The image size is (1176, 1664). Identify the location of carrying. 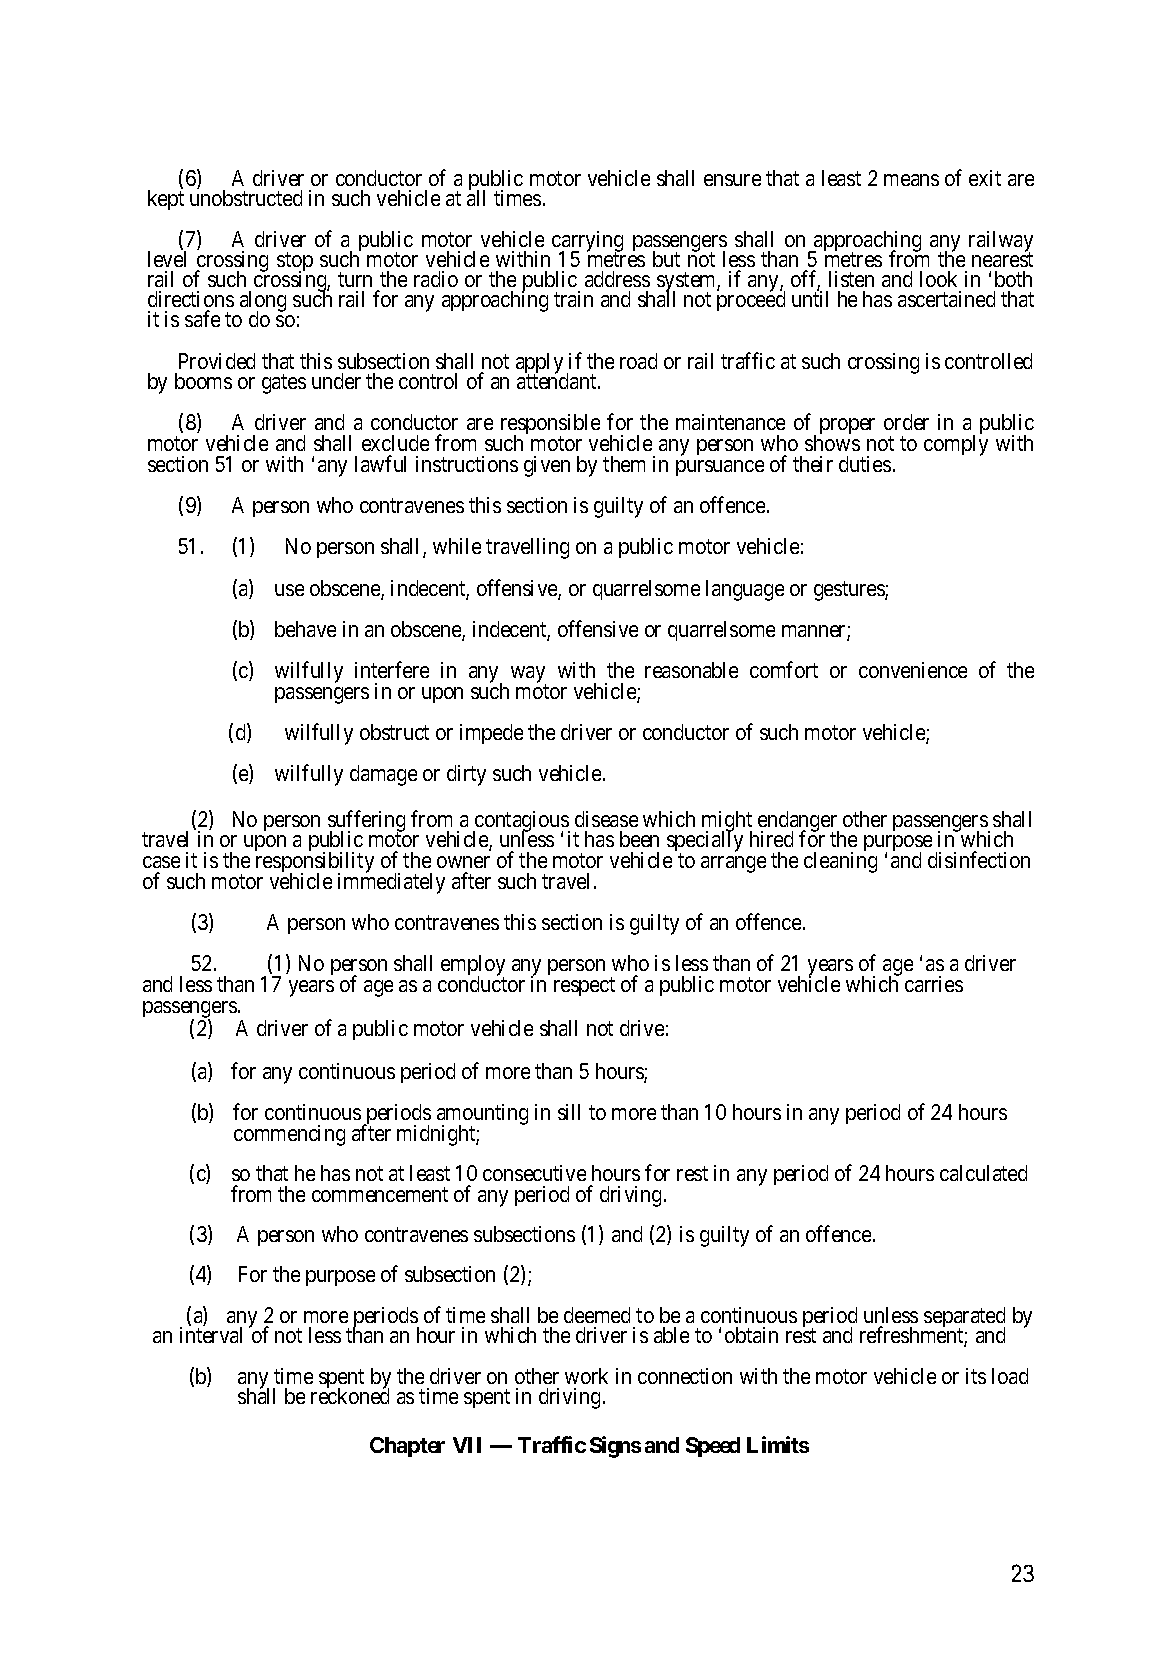
(587, 243).
